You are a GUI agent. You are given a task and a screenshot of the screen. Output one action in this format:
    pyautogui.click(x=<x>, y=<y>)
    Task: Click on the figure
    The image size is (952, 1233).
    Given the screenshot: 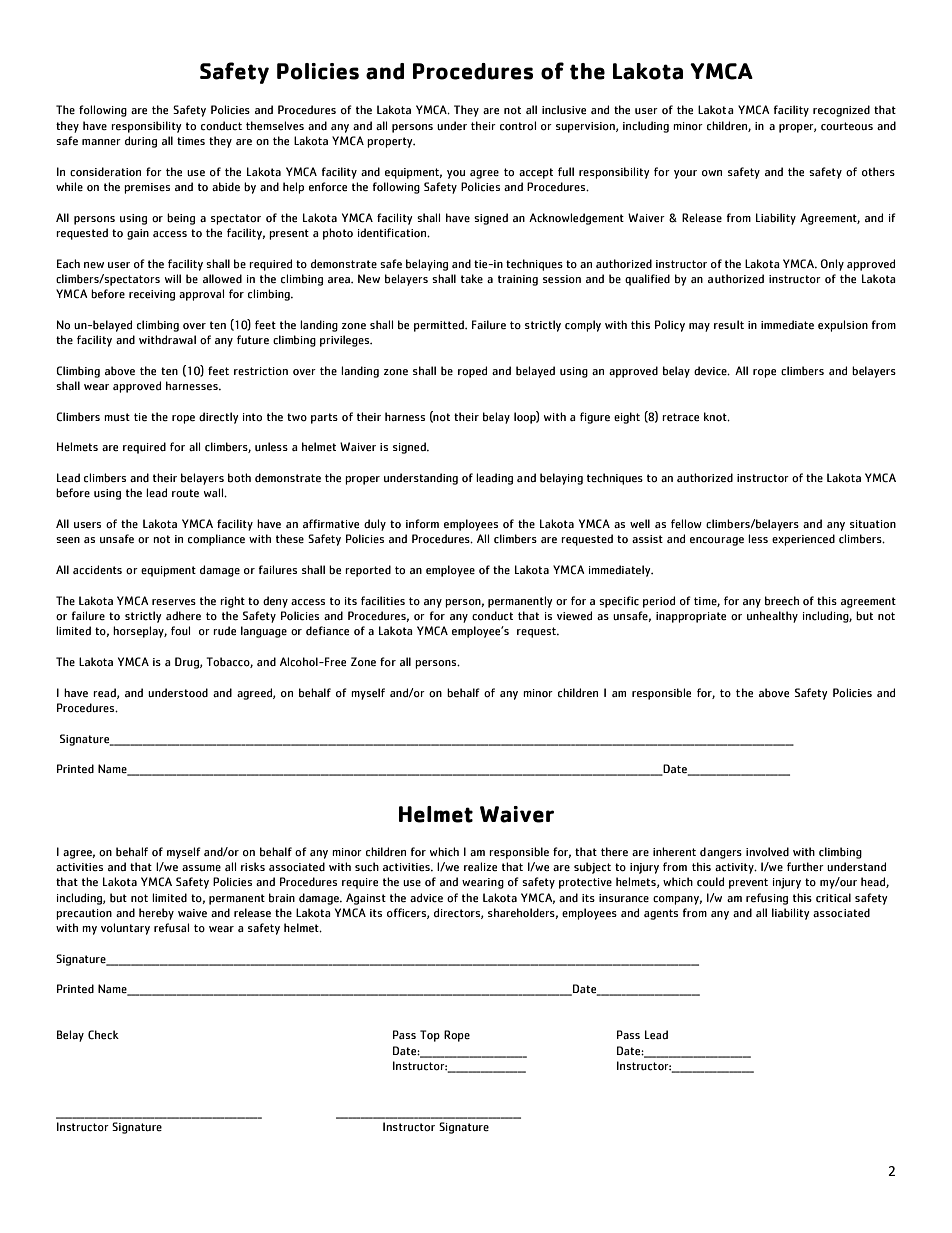 What is the action you would take?
    pyautogui.click(x=595, y=418)
